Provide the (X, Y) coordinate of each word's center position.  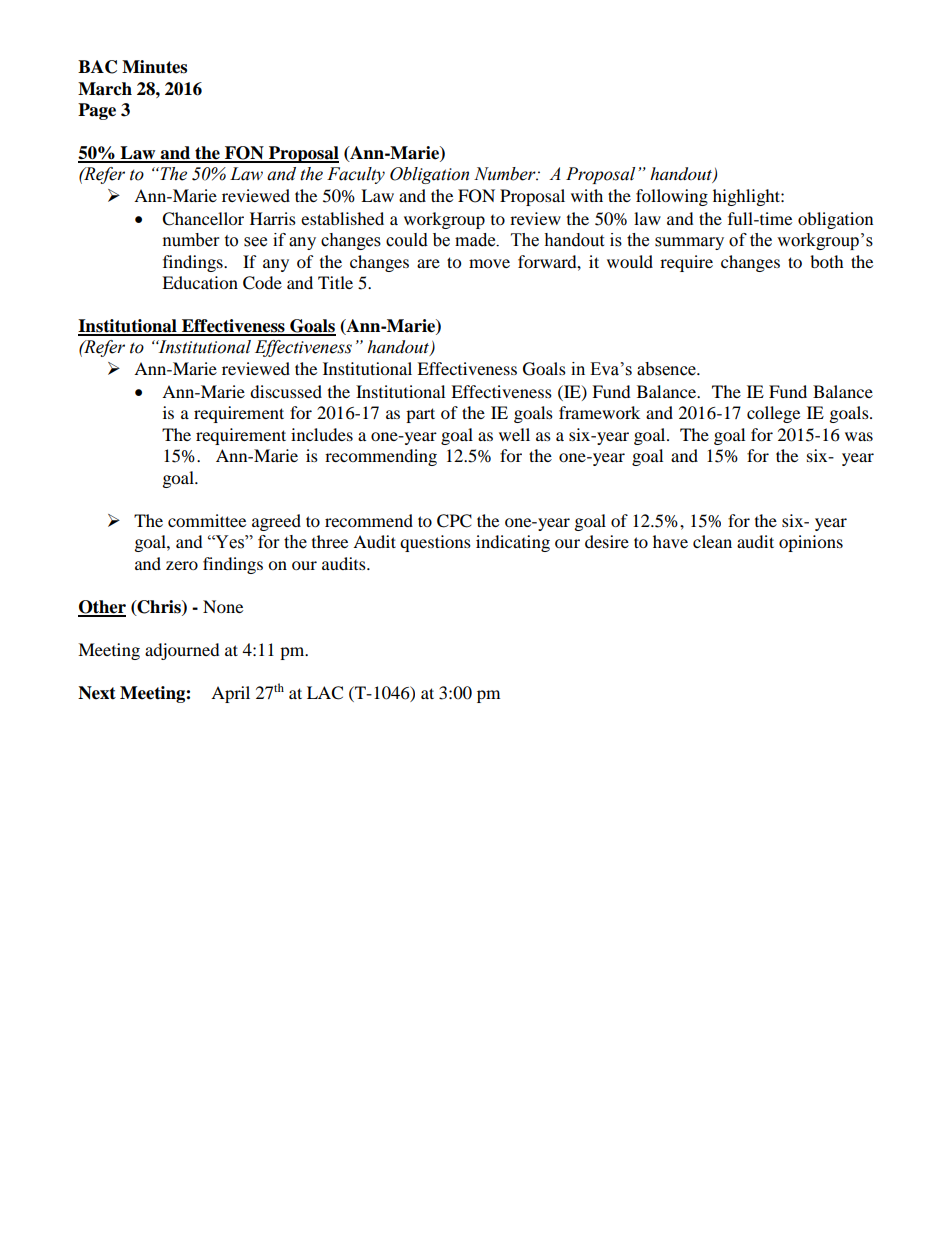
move (489, 263)
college (773, 414)
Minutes (154, 67)
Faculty (356, 175)
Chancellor (203, 219)
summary (689, 243)
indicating (513, 543)
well (514, 434)
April (230, 694)
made (476, 240)
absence (667, 369)
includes (322, 434)
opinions (811, 543)
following (672, 197)
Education (200, 282)
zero (182, 565)
